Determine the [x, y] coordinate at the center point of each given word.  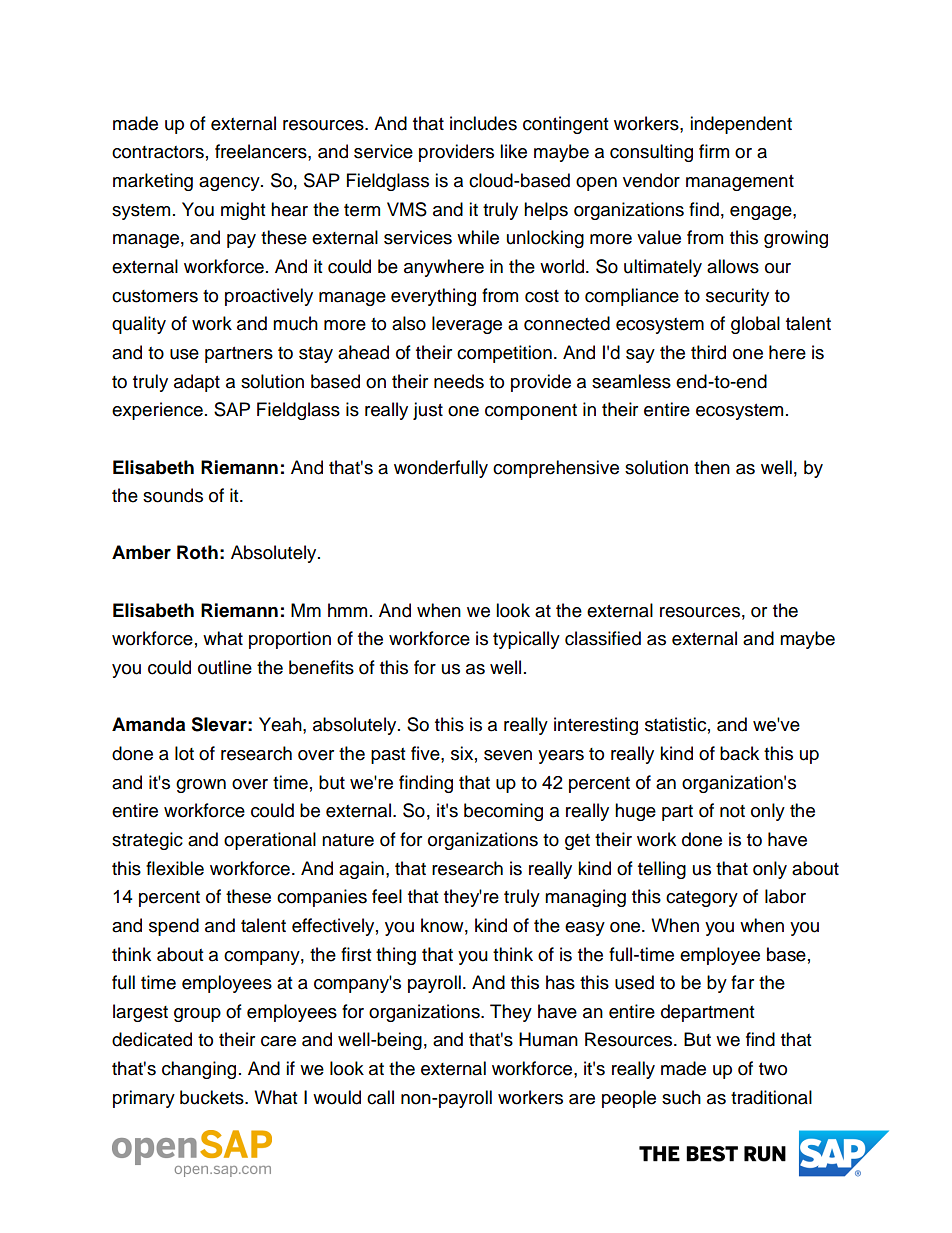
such [681, 1097]
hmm [347, 610]
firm [714, 151]
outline [225, 667]
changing [199, 1070]
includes [483, 123]
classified [603, 638]
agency [230, 184]
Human [548, 1039]
